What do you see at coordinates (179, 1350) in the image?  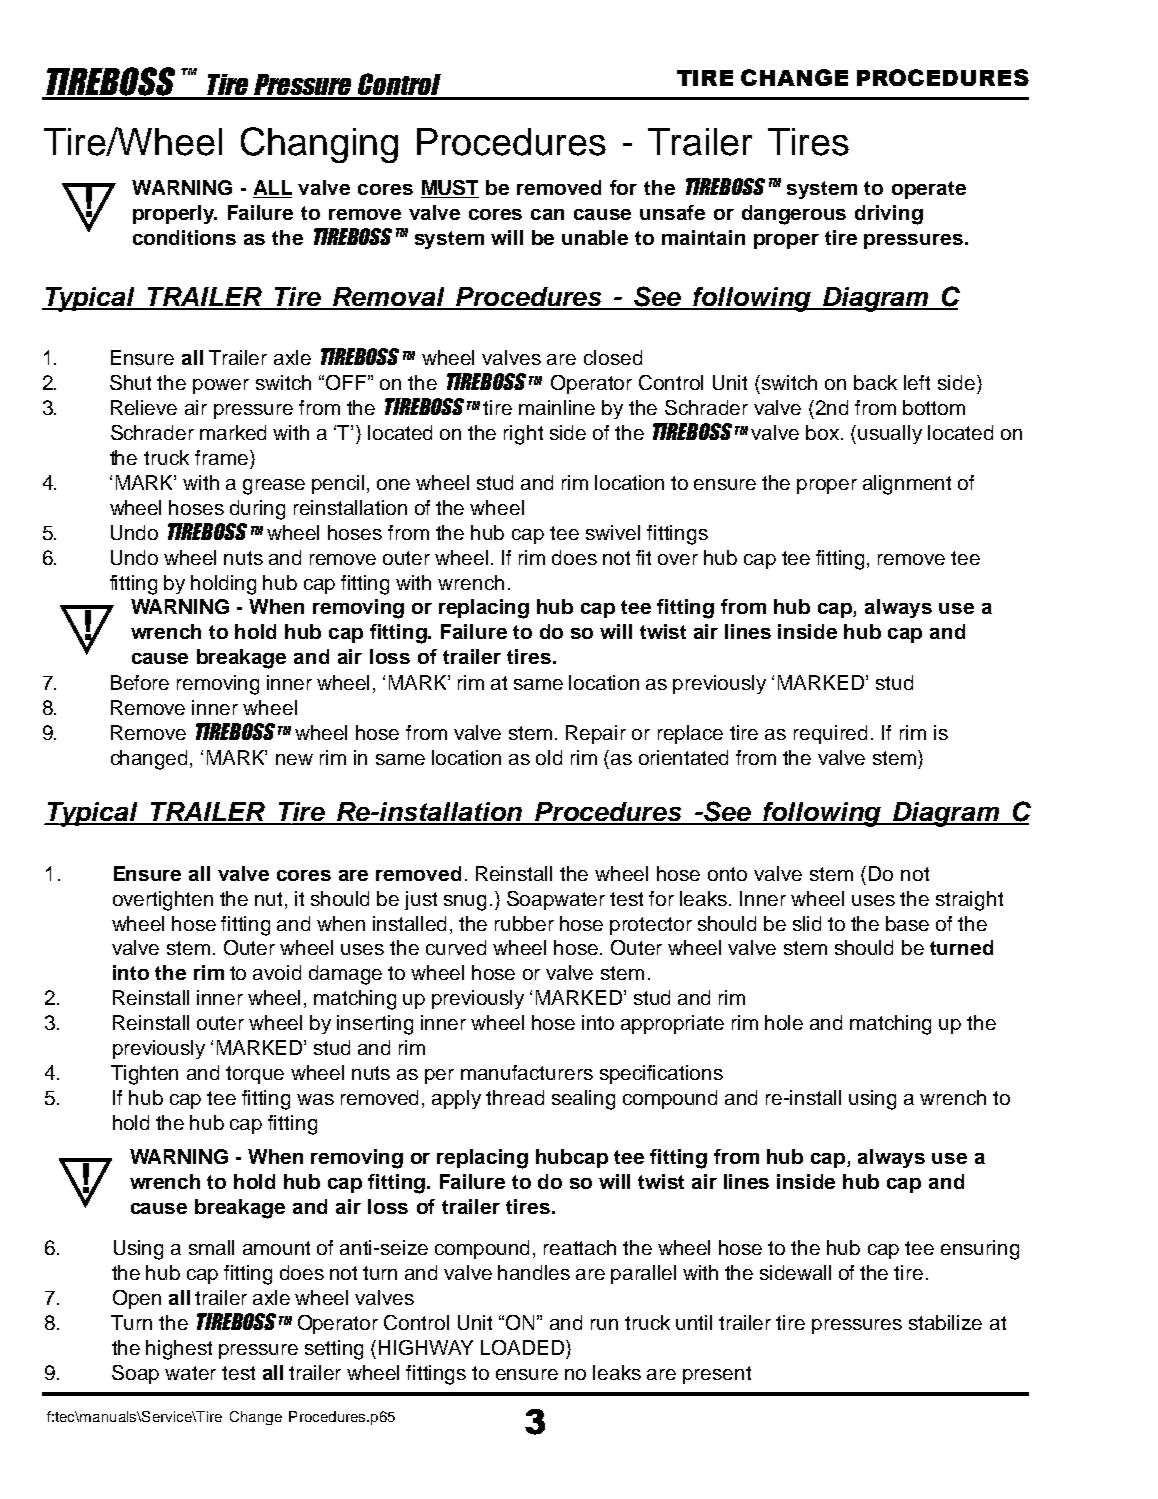 I see `highest` at bounding box center [179, 1350].
